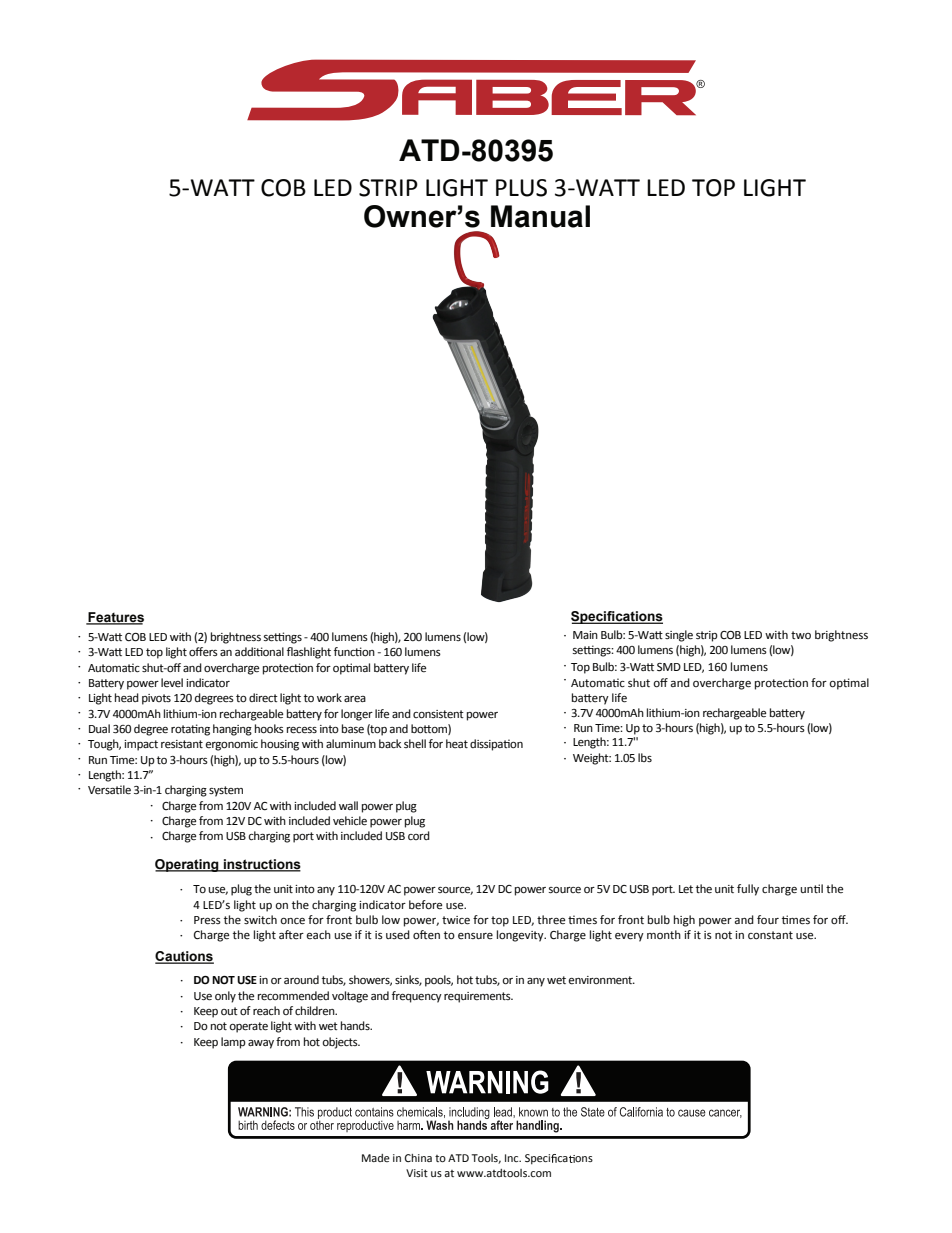 Image resolution: width=952 pixels, height=1233 pixels. I want to click on Operating, so click(188, 865).
